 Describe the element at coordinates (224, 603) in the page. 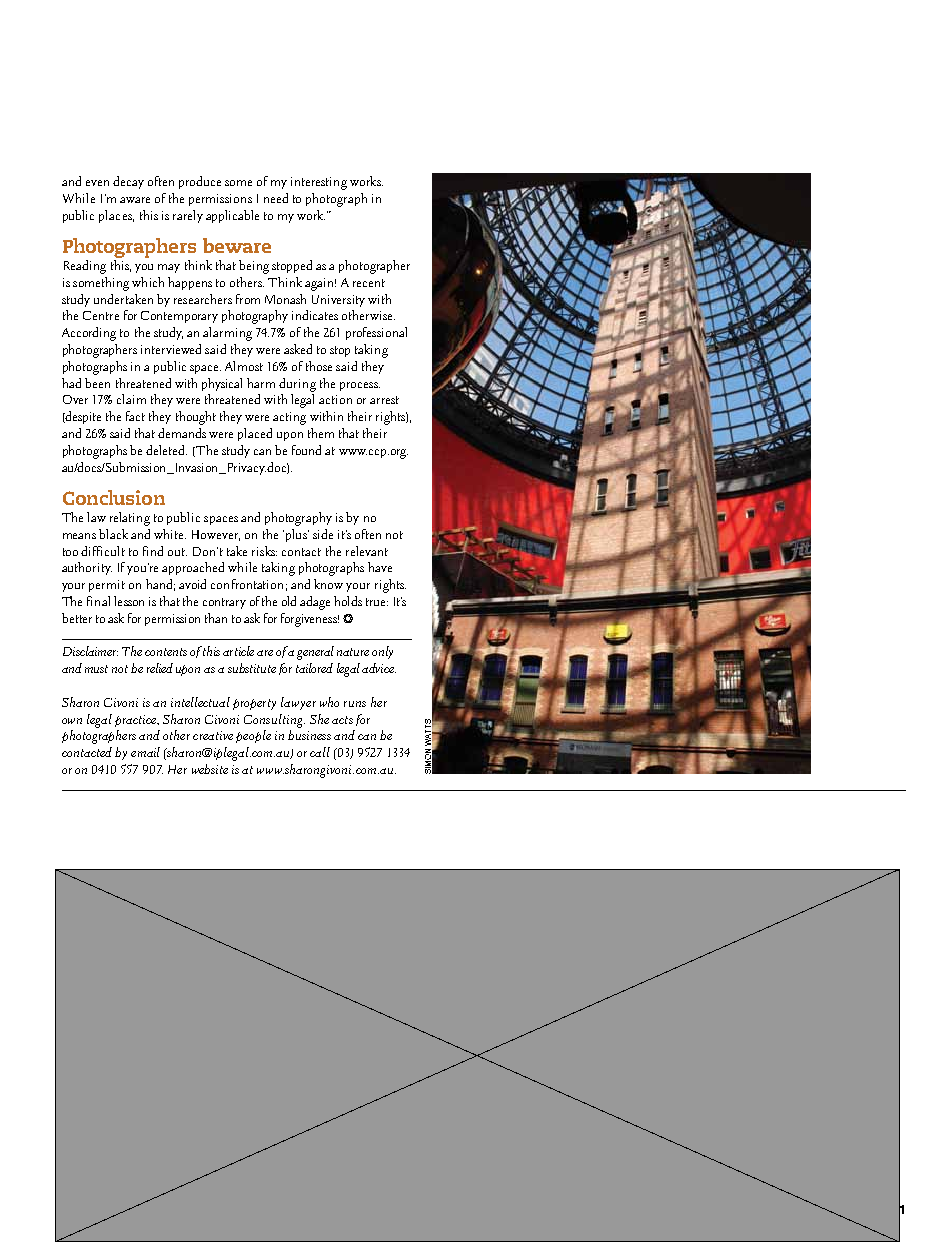

I see `contrary` at that location.
